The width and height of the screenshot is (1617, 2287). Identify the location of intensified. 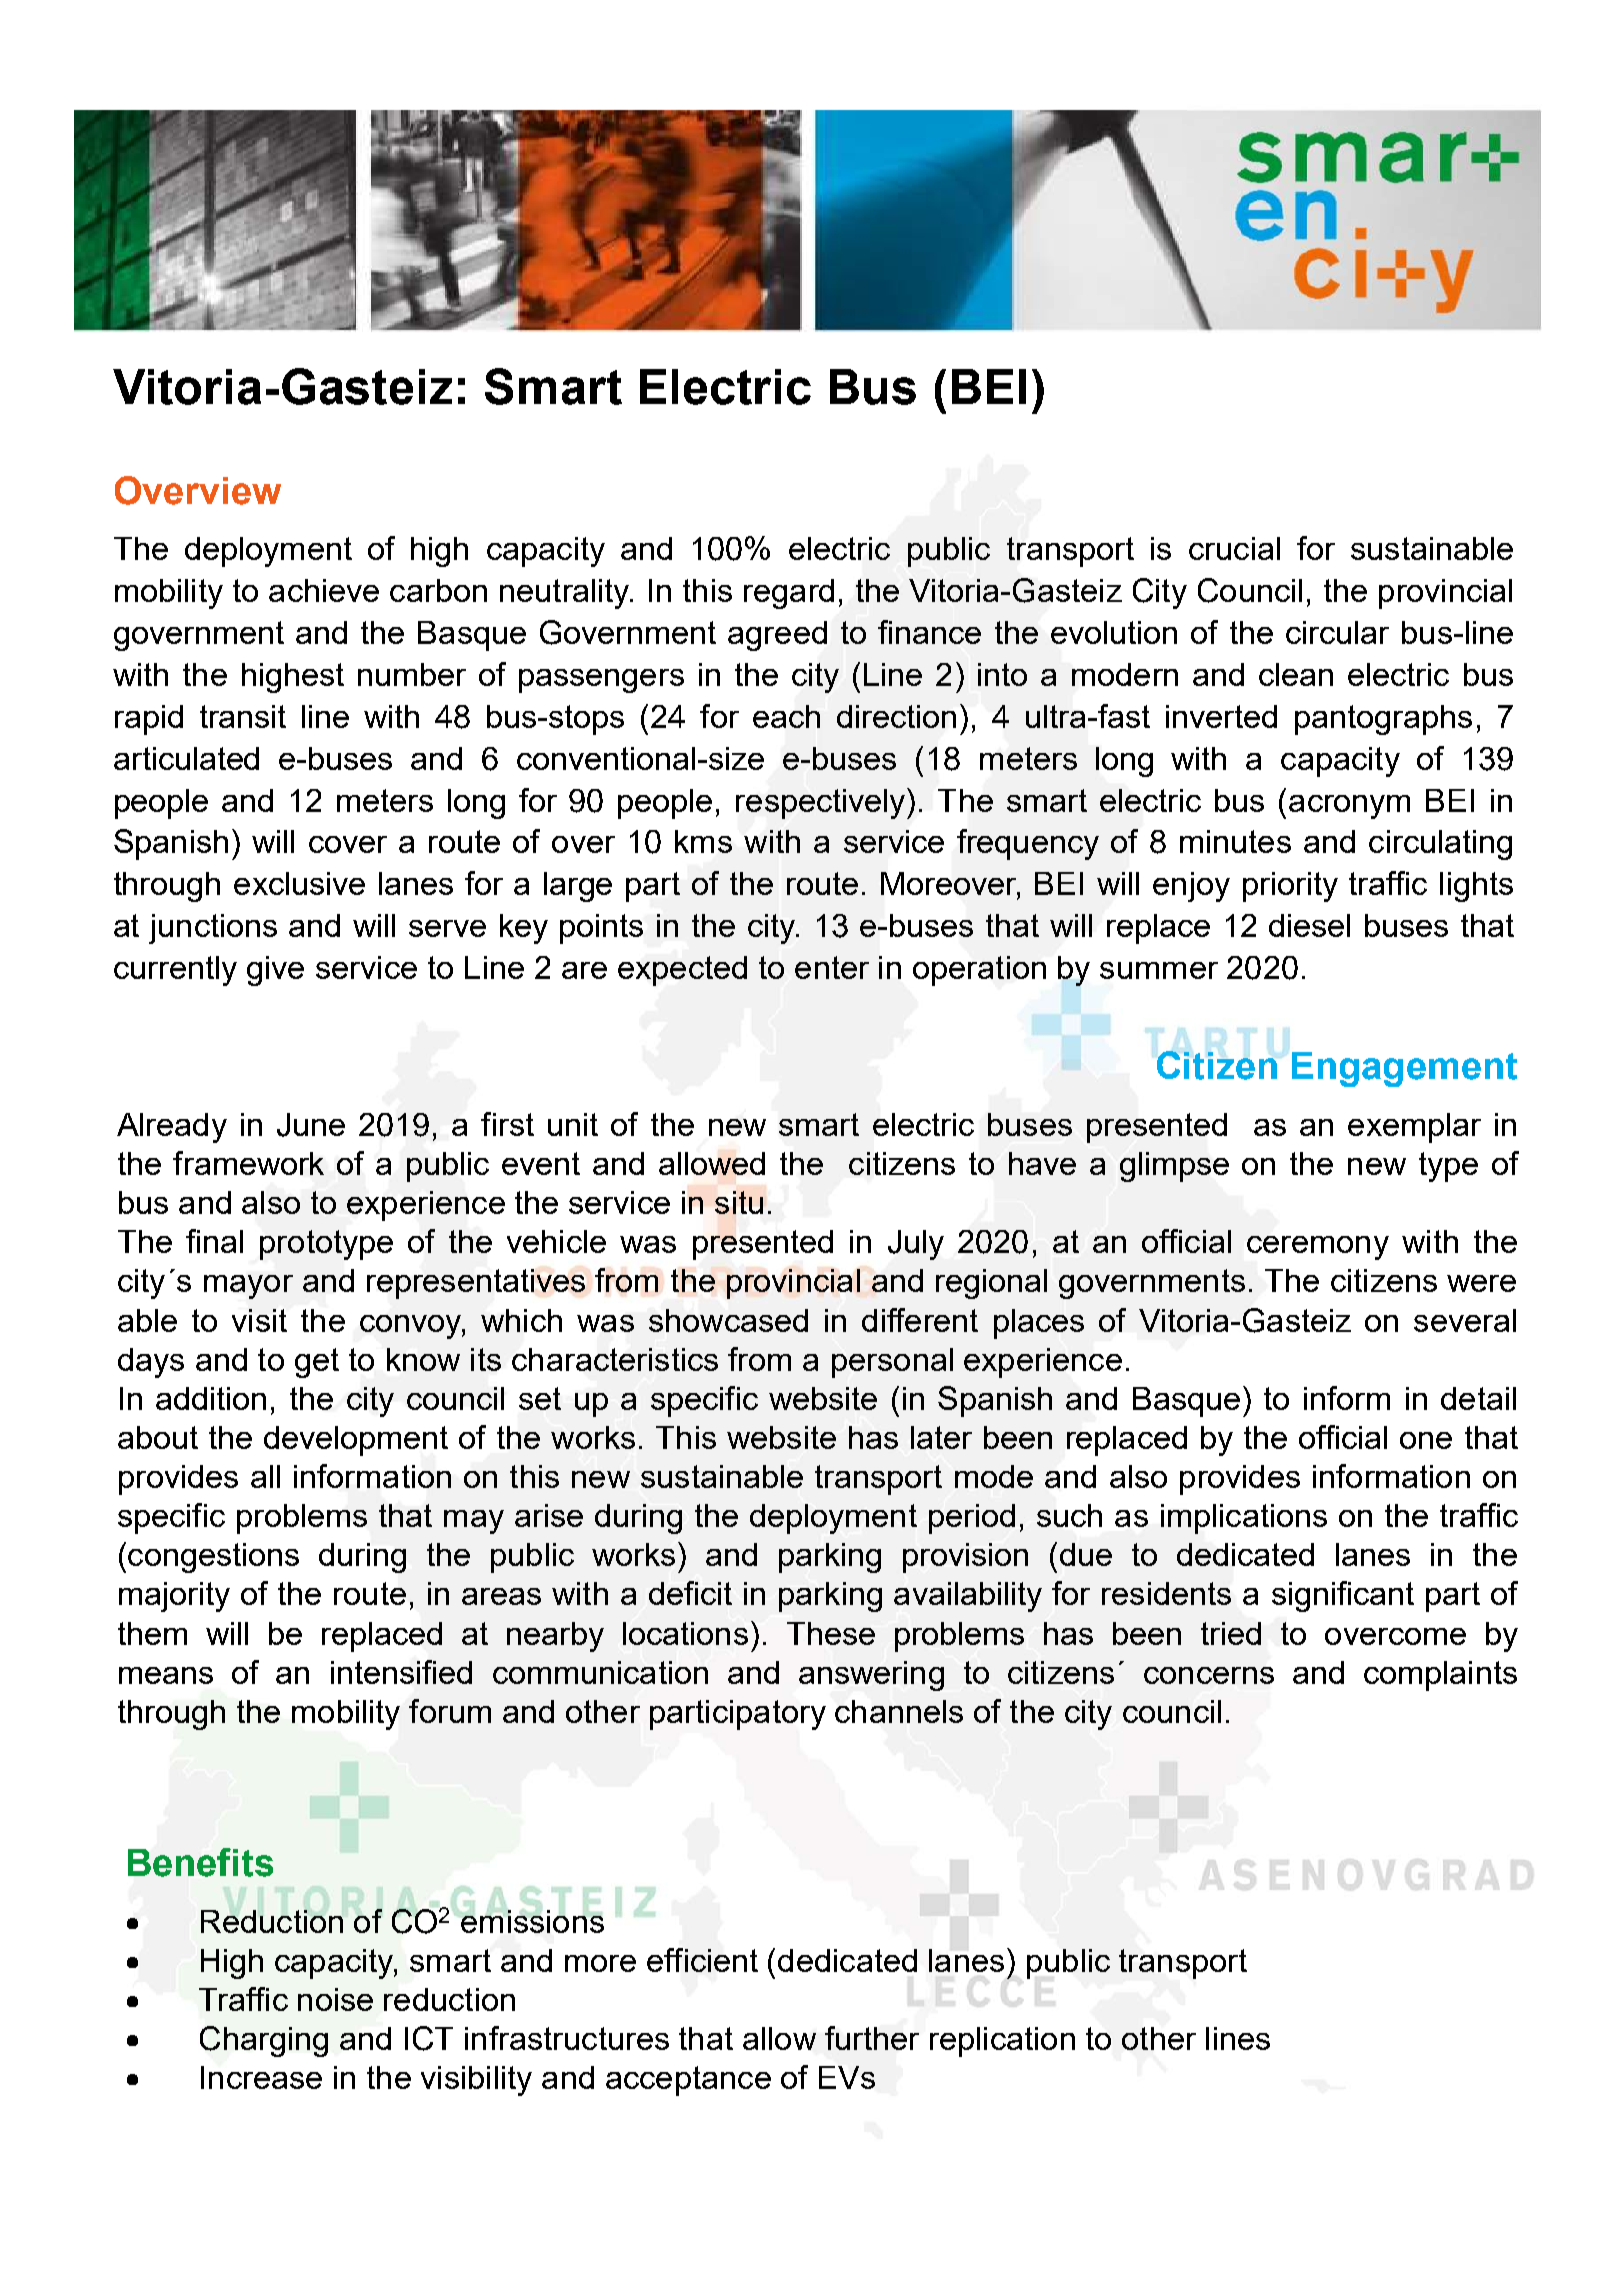
(401, 1672).
